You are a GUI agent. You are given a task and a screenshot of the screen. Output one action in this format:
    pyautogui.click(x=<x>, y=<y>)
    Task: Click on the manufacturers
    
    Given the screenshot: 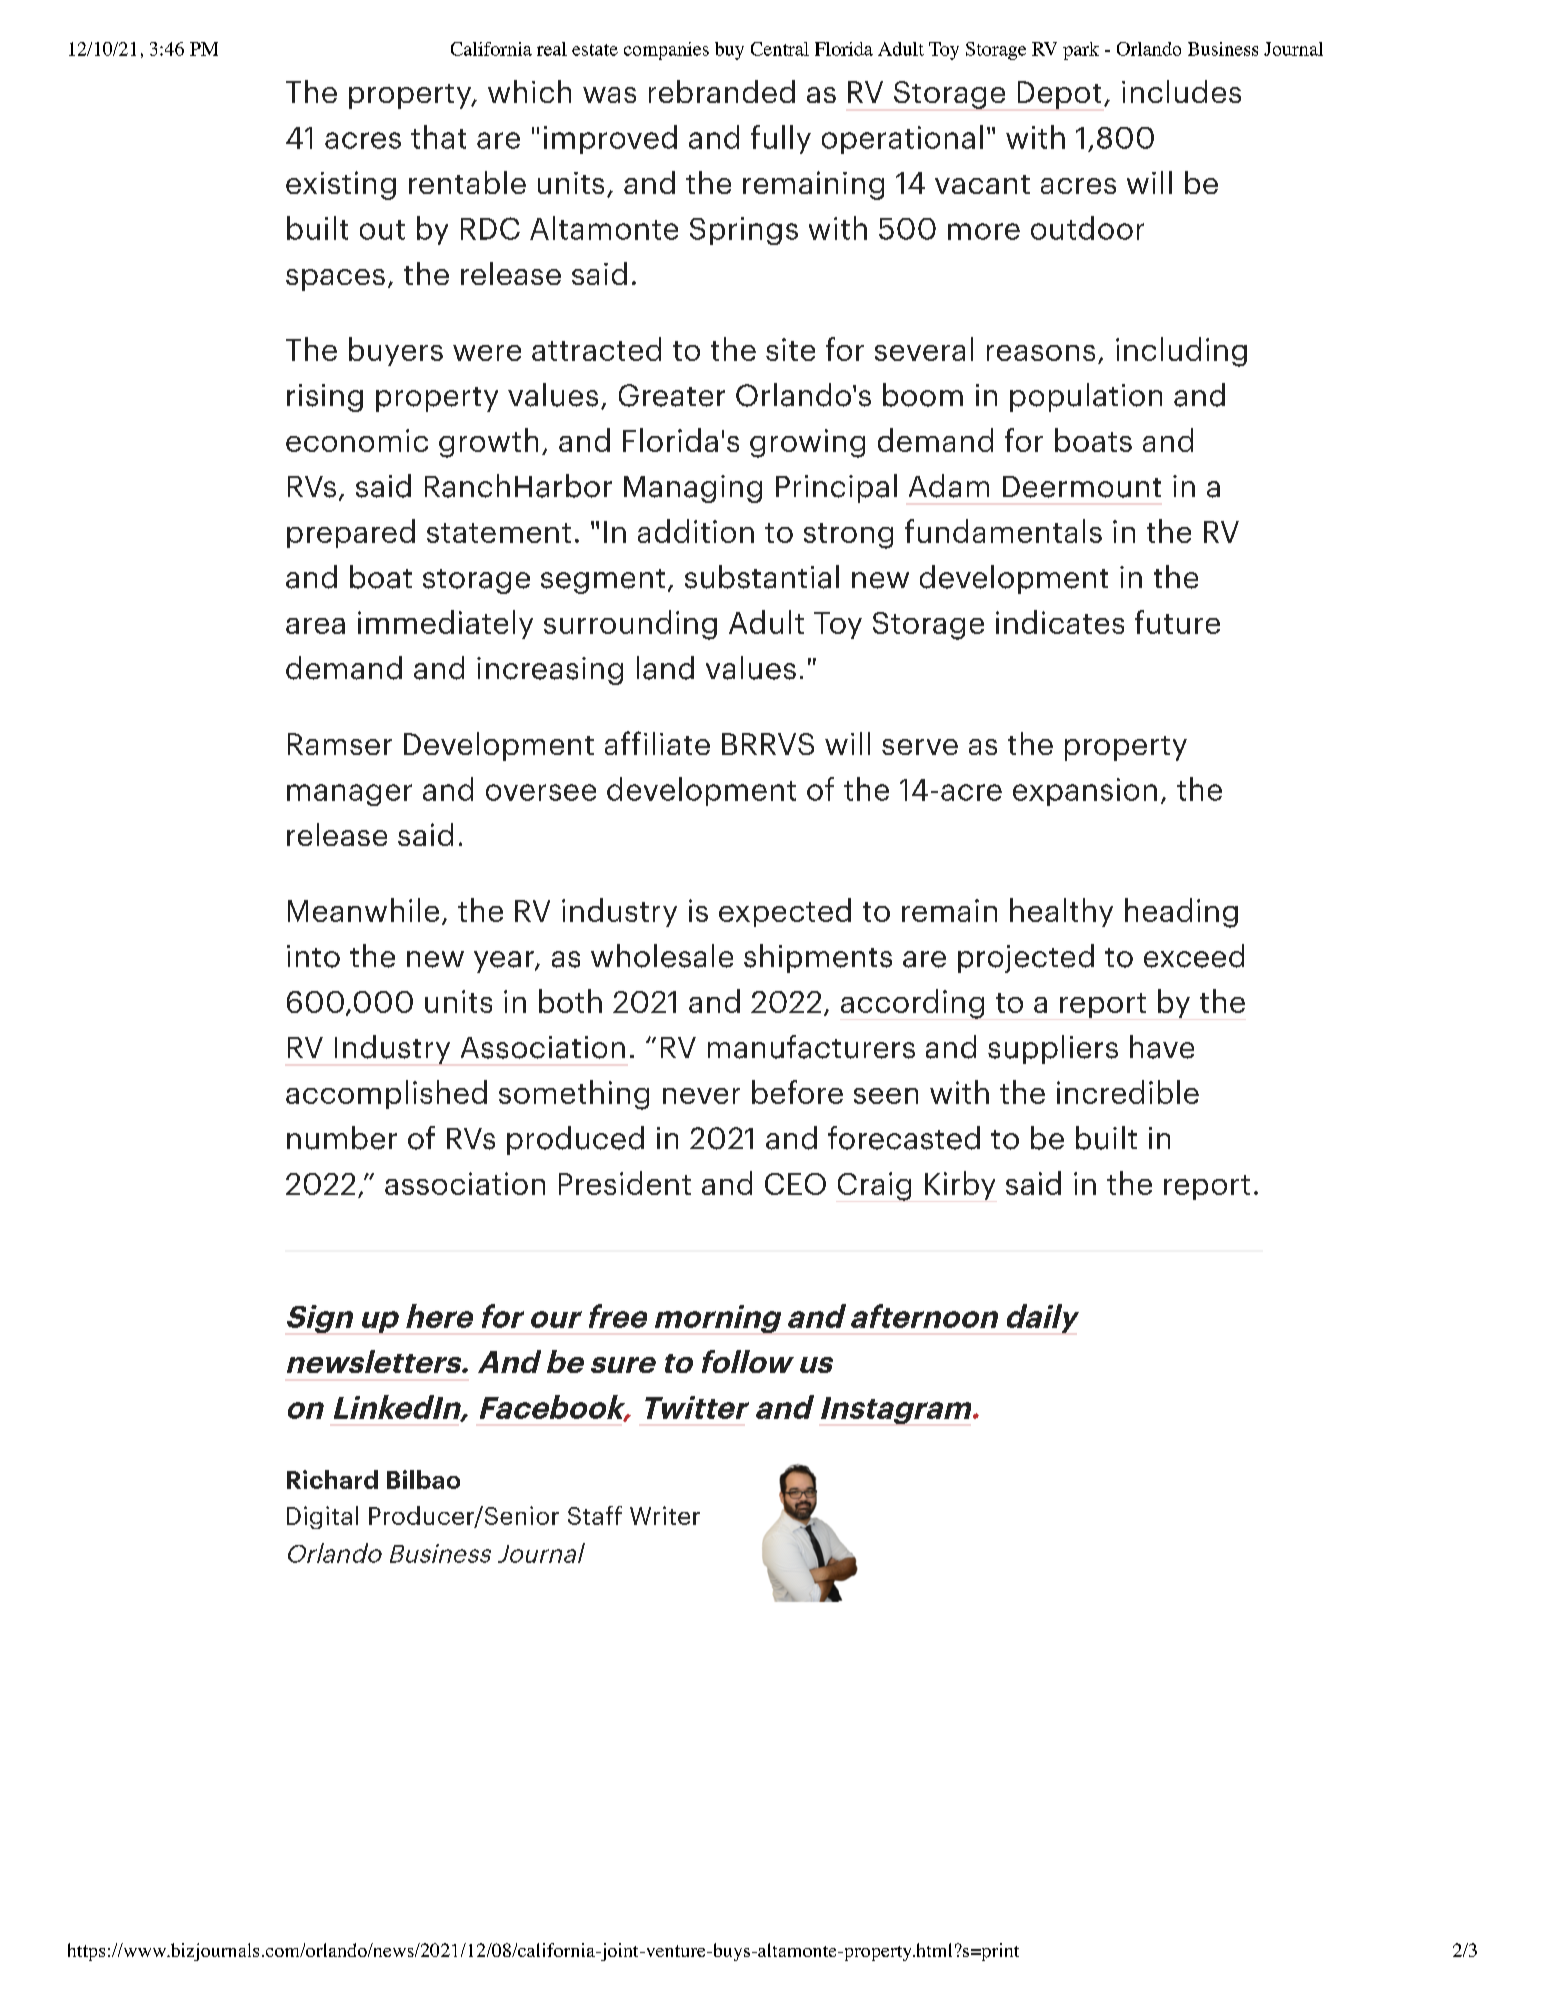 What is the action you would take?
    pyautogui.click(x=811, y=1047)
